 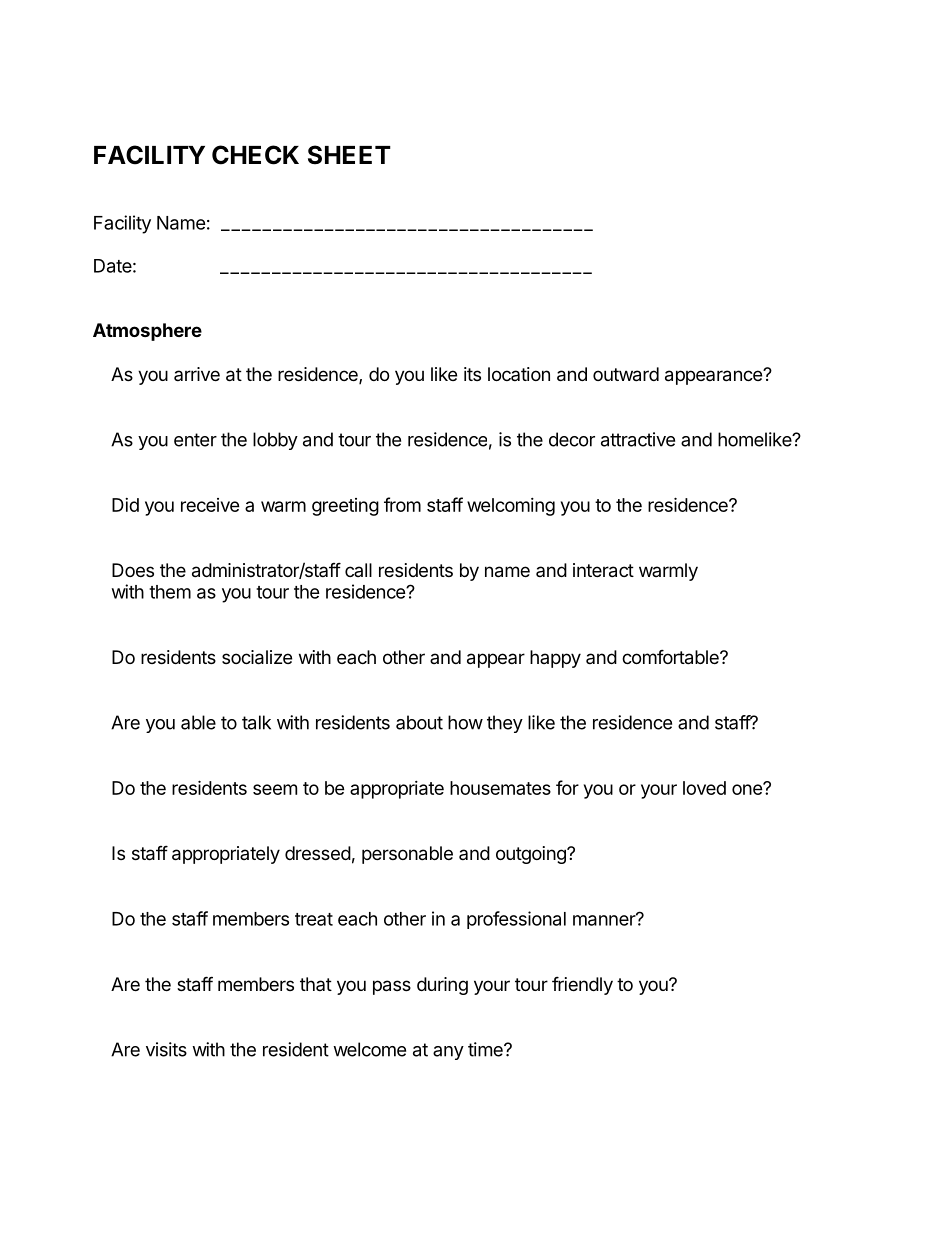 What do you see at coordinates (555, 659) in the image?
I see `happy` at bounding box center [555, 659].
